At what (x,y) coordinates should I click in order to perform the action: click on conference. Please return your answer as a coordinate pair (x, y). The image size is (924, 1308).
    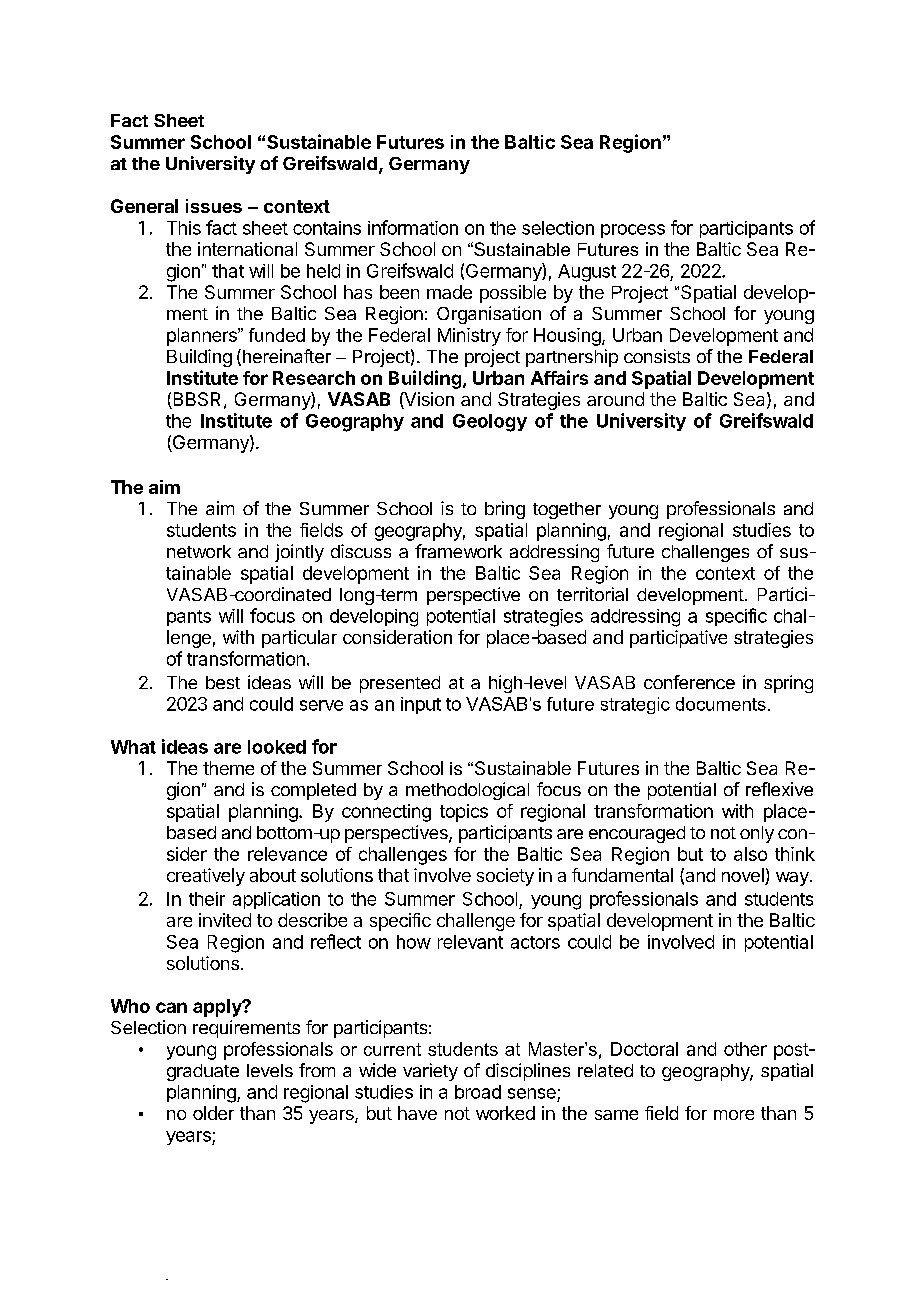
    Looking at the image, I should click on (689, 682).
